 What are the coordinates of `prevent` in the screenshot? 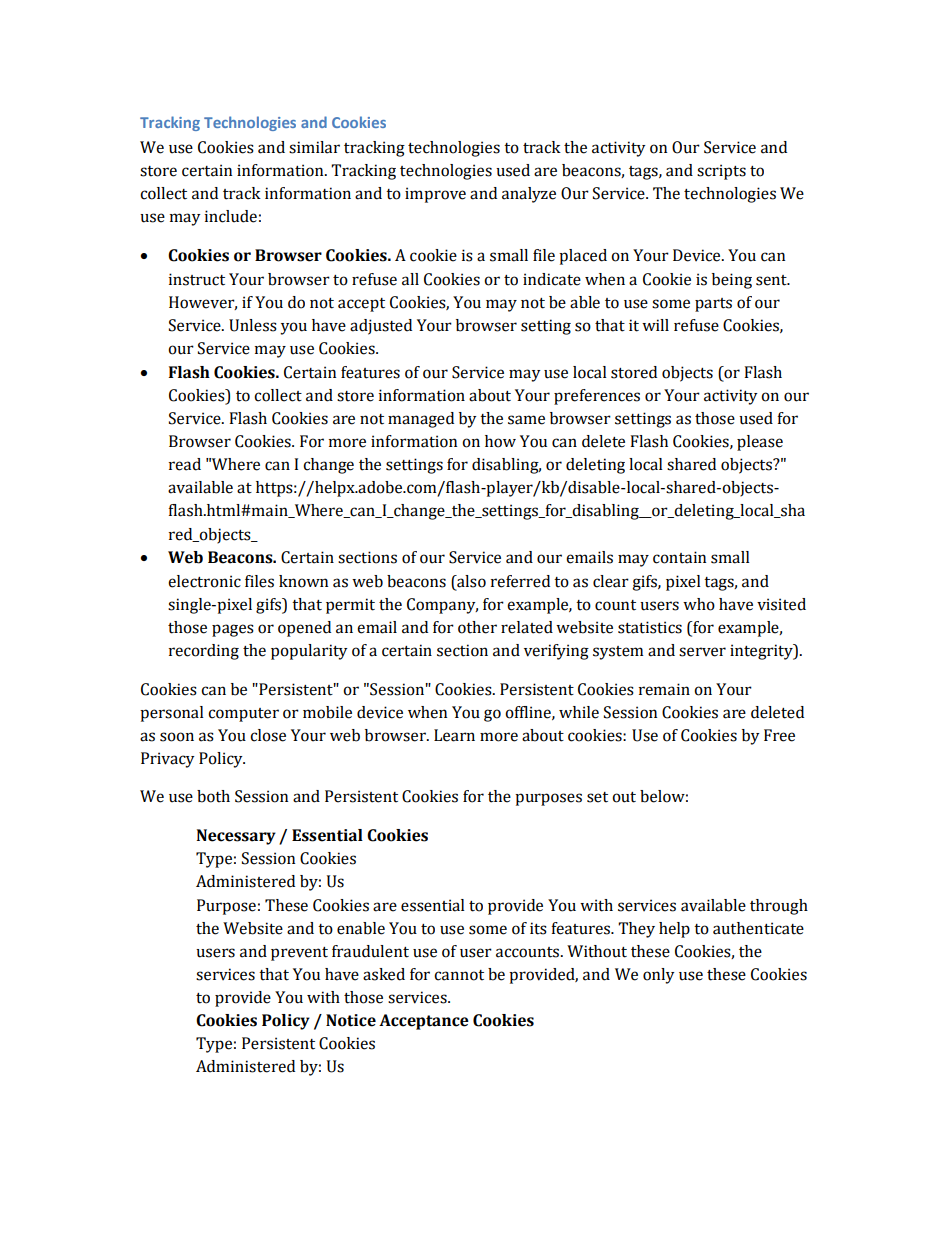 It's located at (299, 954).
